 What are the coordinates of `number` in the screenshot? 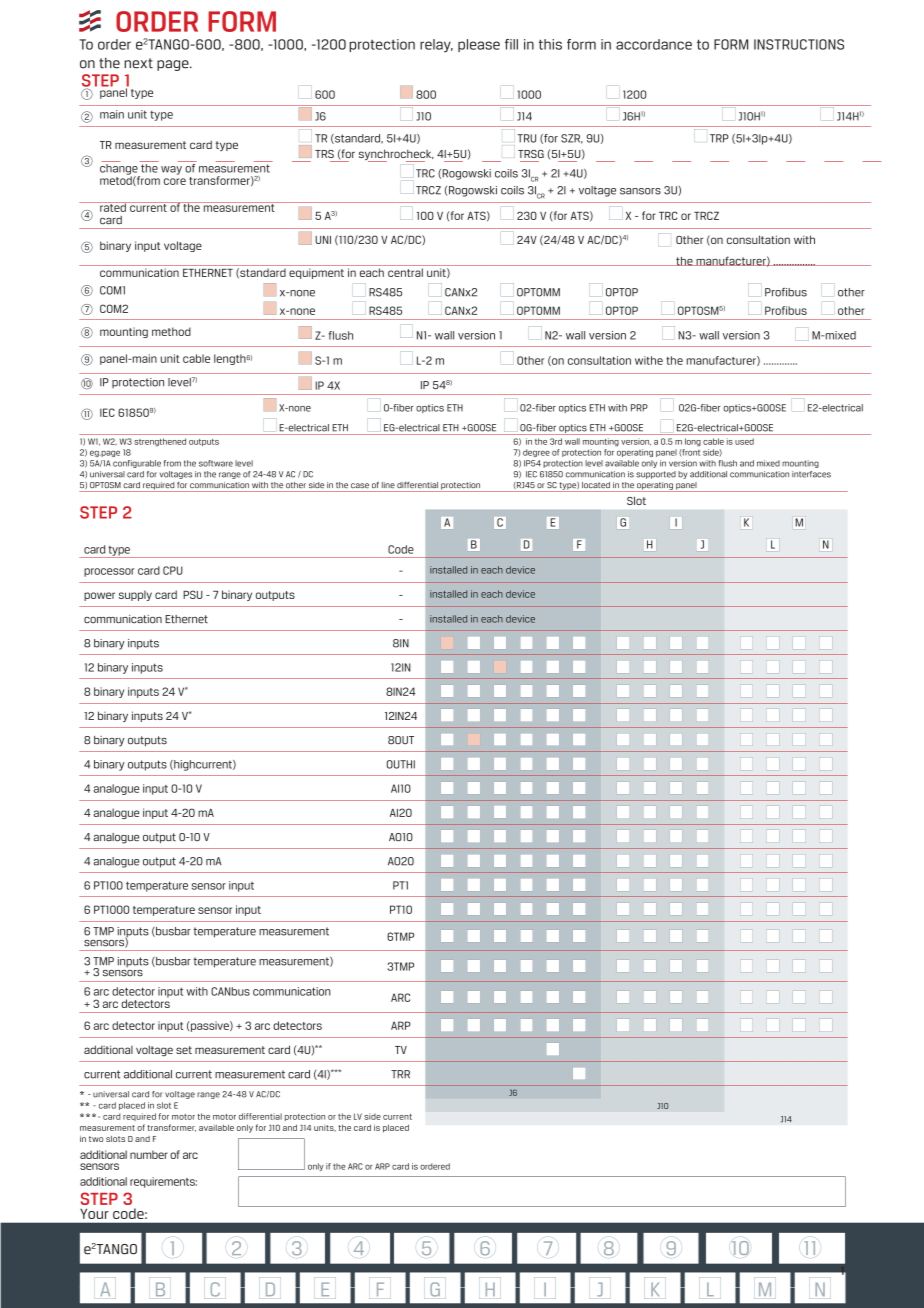 It's located at (149, 1154).
